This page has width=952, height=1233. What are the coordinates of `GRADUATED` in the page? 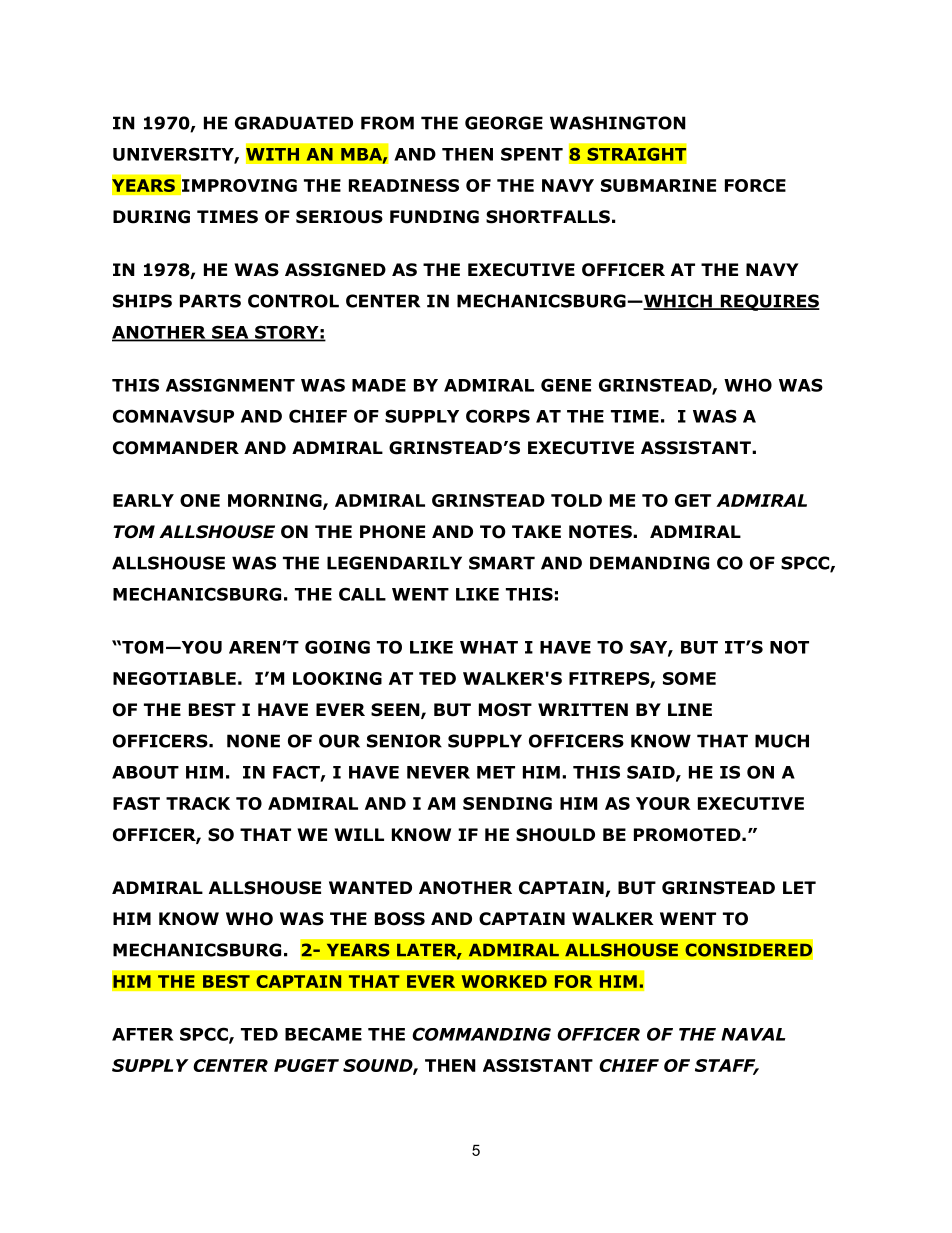 It's located at (294, 123).
